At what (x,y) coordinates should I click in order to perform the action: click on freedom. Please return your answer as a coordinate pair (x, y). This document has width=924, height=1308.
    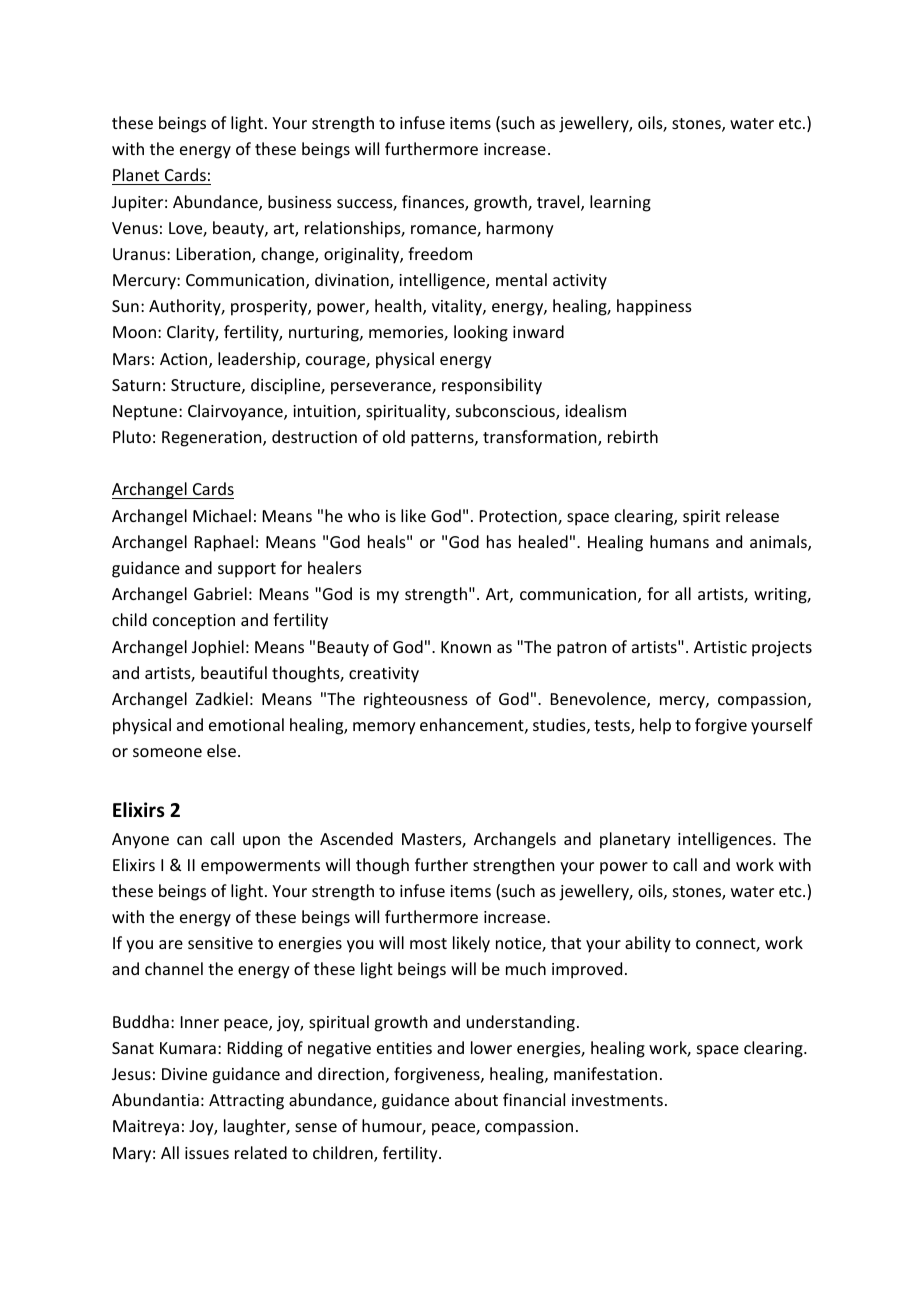
    Looking at the image, I should click on (440, 253).
